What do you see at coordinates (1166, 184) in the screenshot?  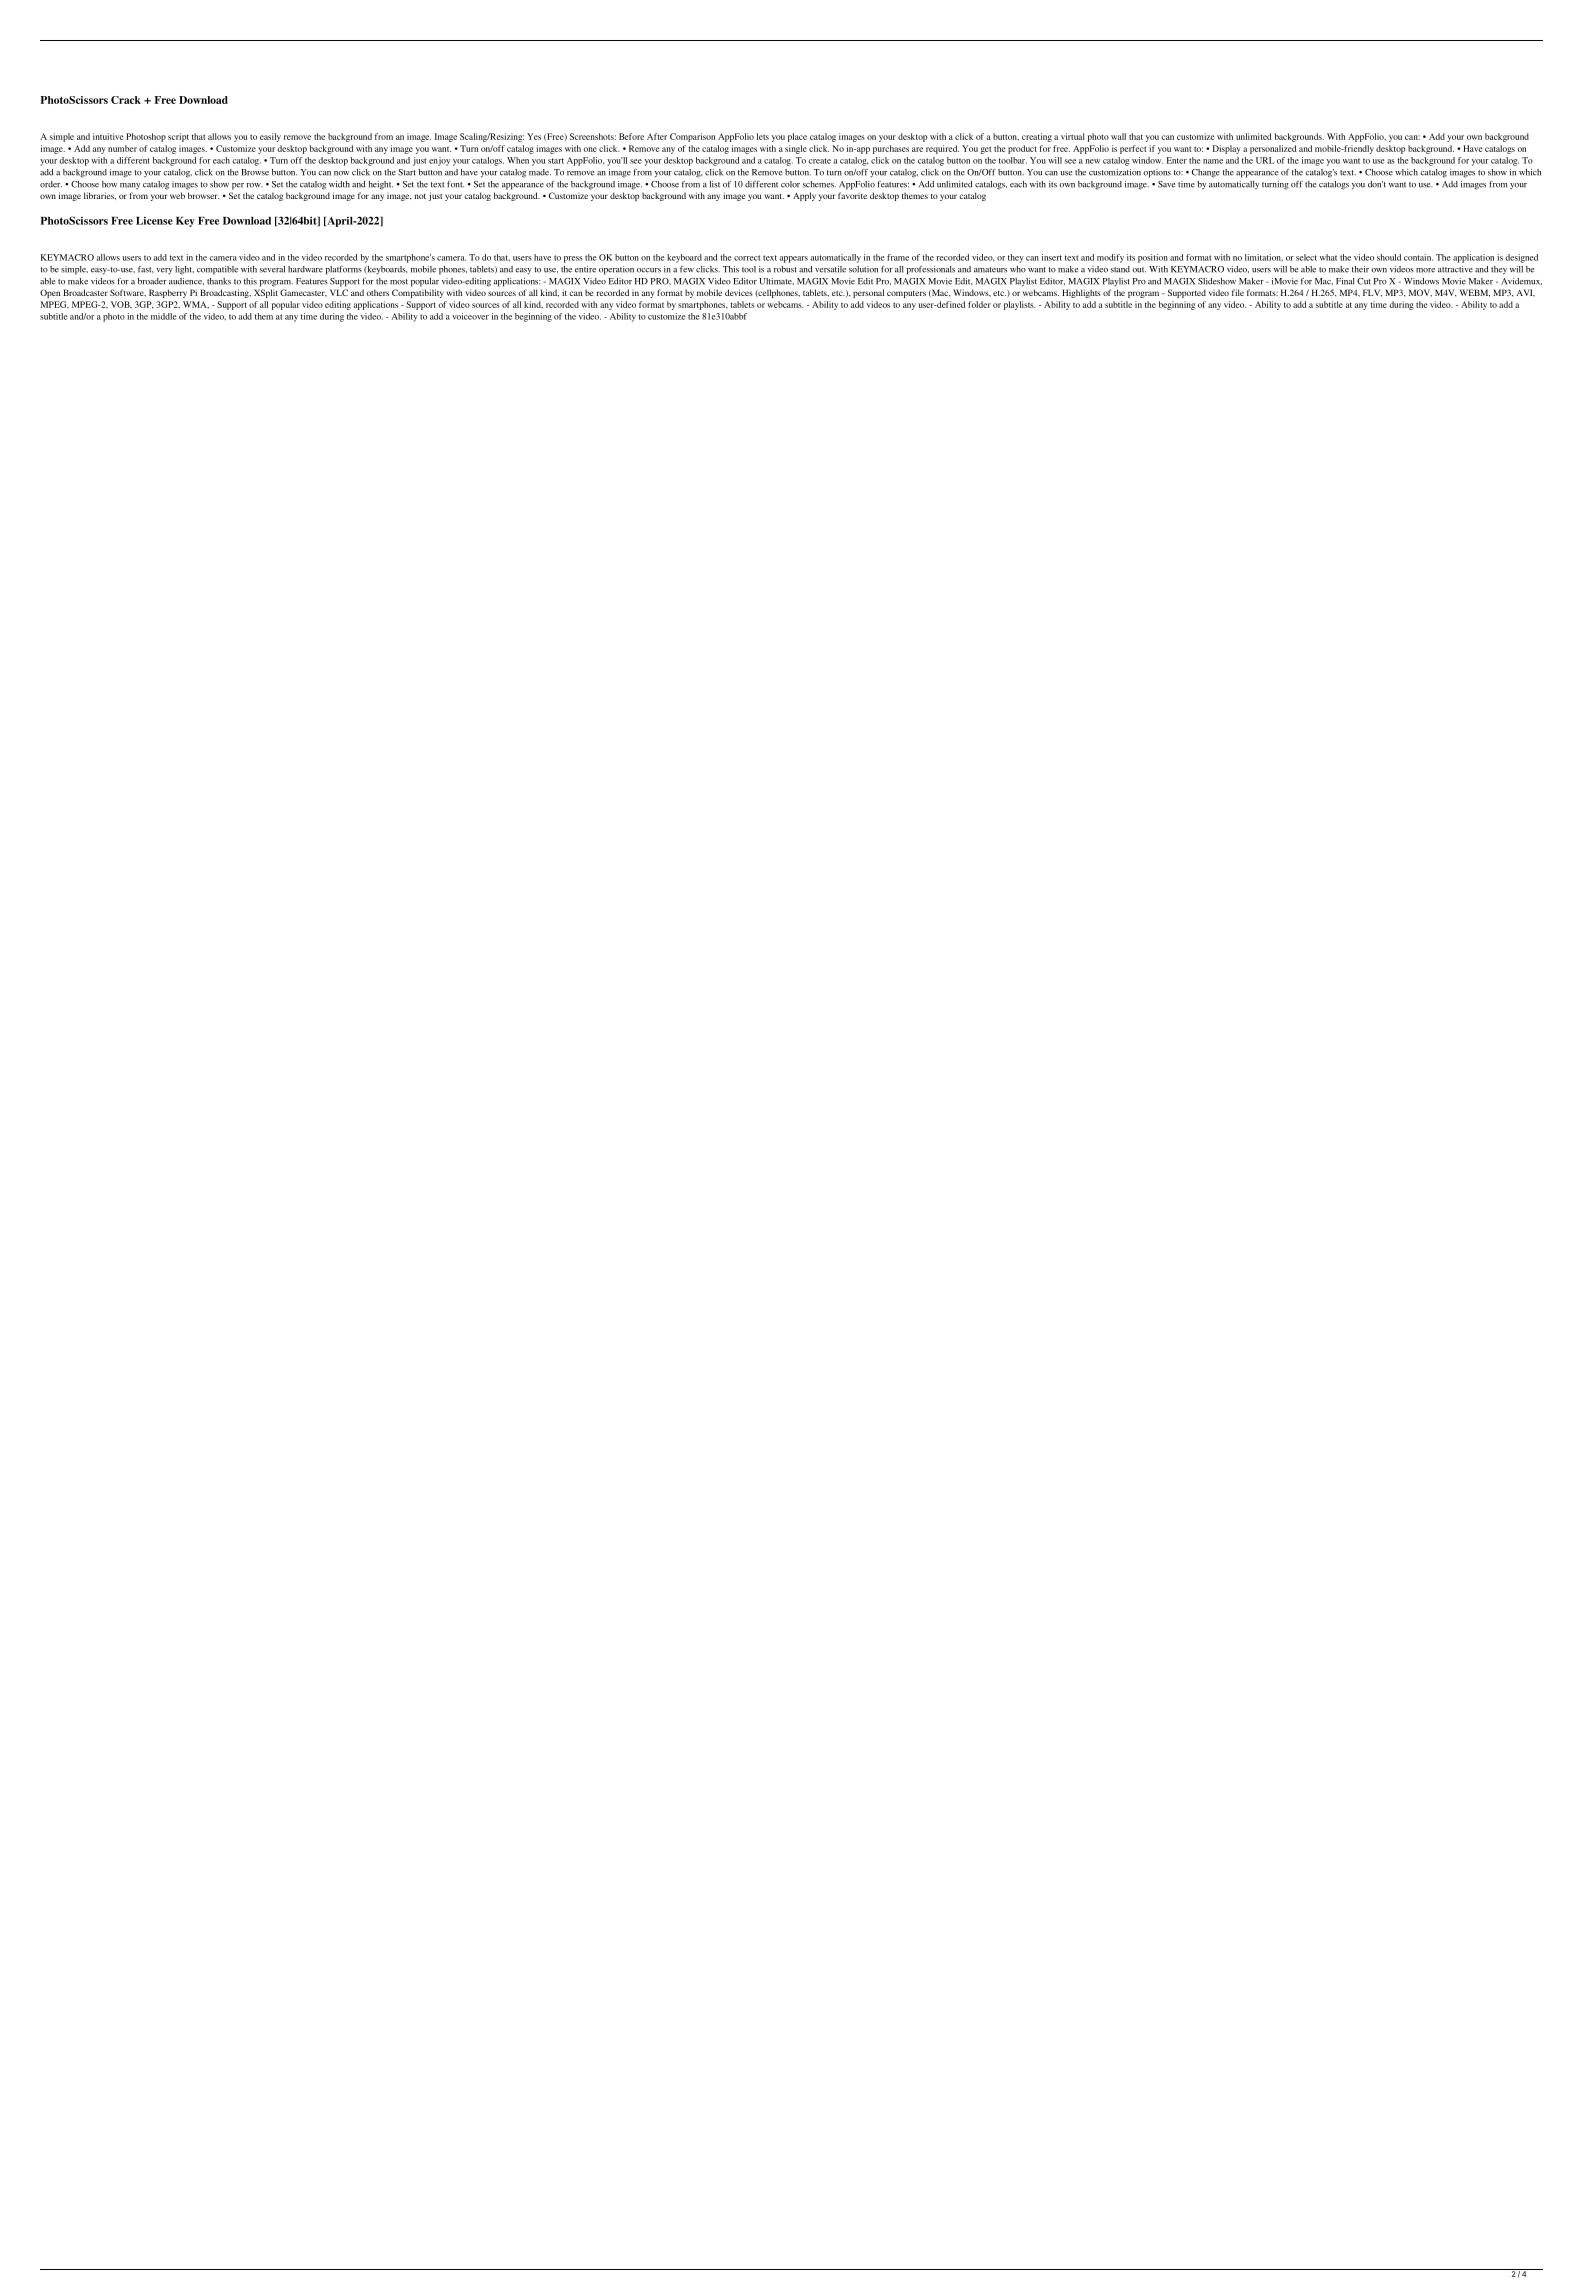 I see `Save` at bounding box center [1166, 184].
